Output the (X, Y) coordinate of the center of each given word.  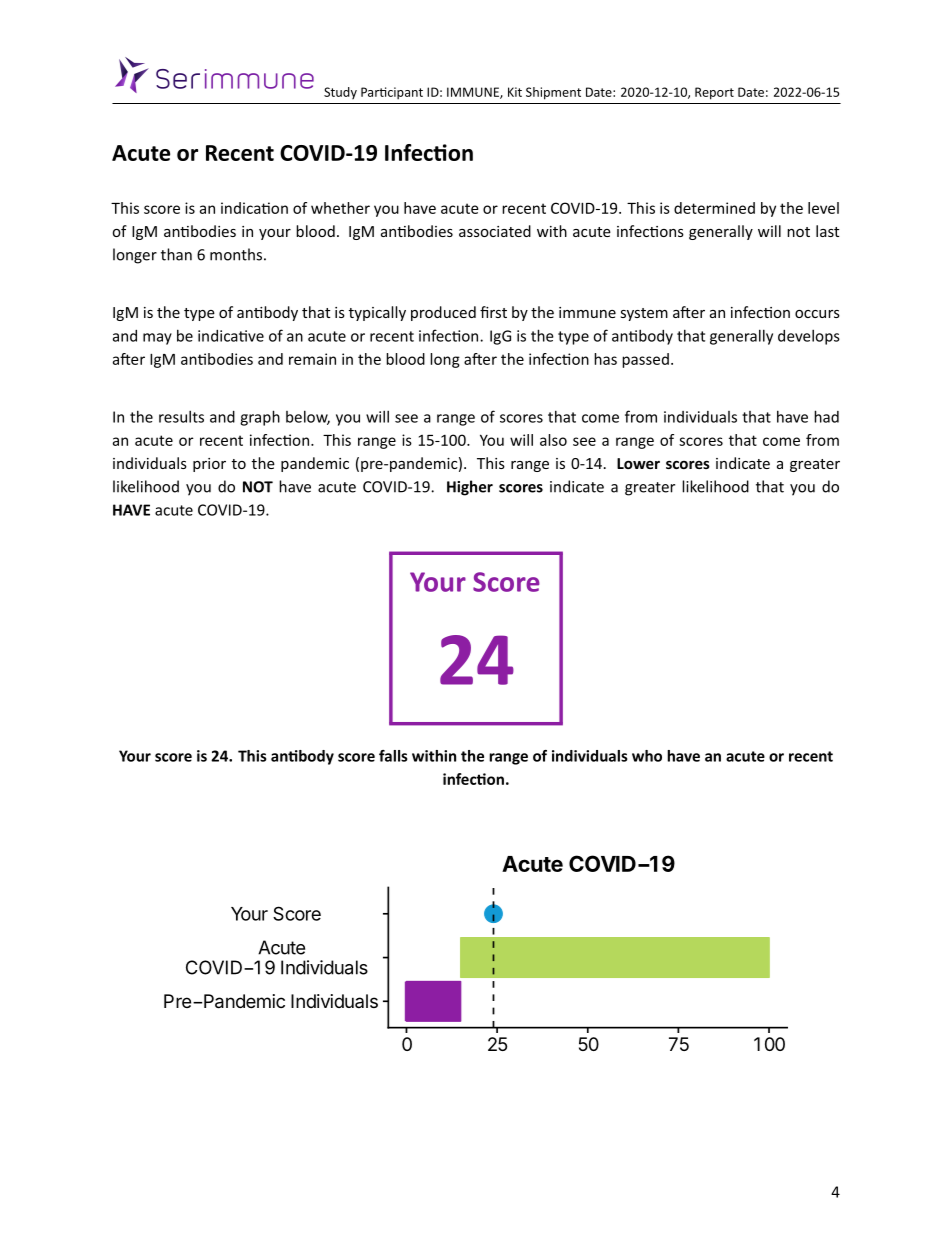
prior (209, 465)
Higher (470, 488)
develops (809, 337)
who (647, 756)
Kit (515, 92)
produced (443, 313)
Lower (638, 463)
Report (714, 93)
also (553, 440)
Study (340, 93)
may (157, 339)
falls (393, 756)
